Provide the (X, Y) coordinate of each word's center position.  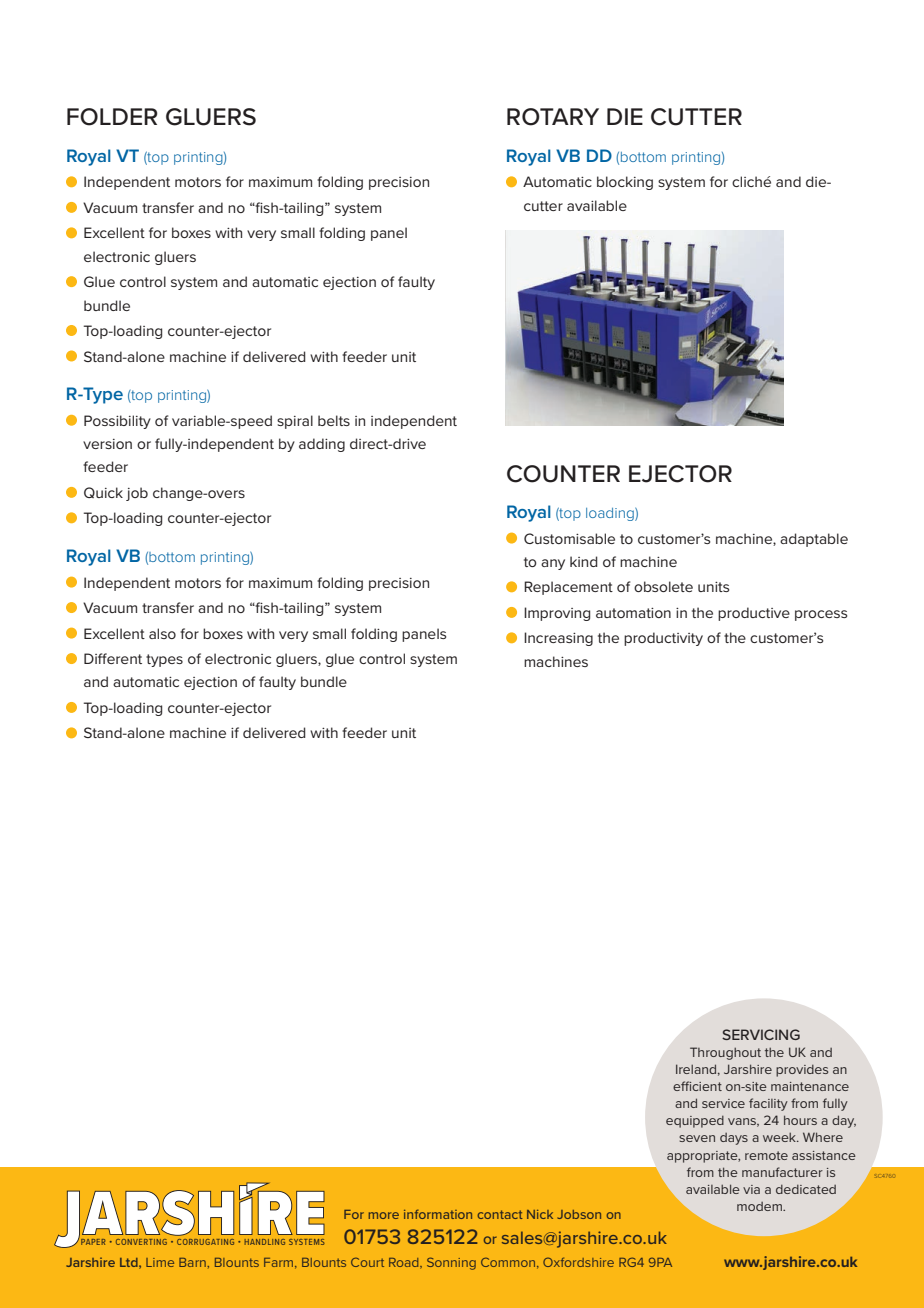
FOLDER (112, 117)
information (438, 1214)
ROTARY (553, 117)
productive (754, 614)
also (162, 633)
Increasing (558, 639)
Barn (193, 1262)
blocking (625, 183)
